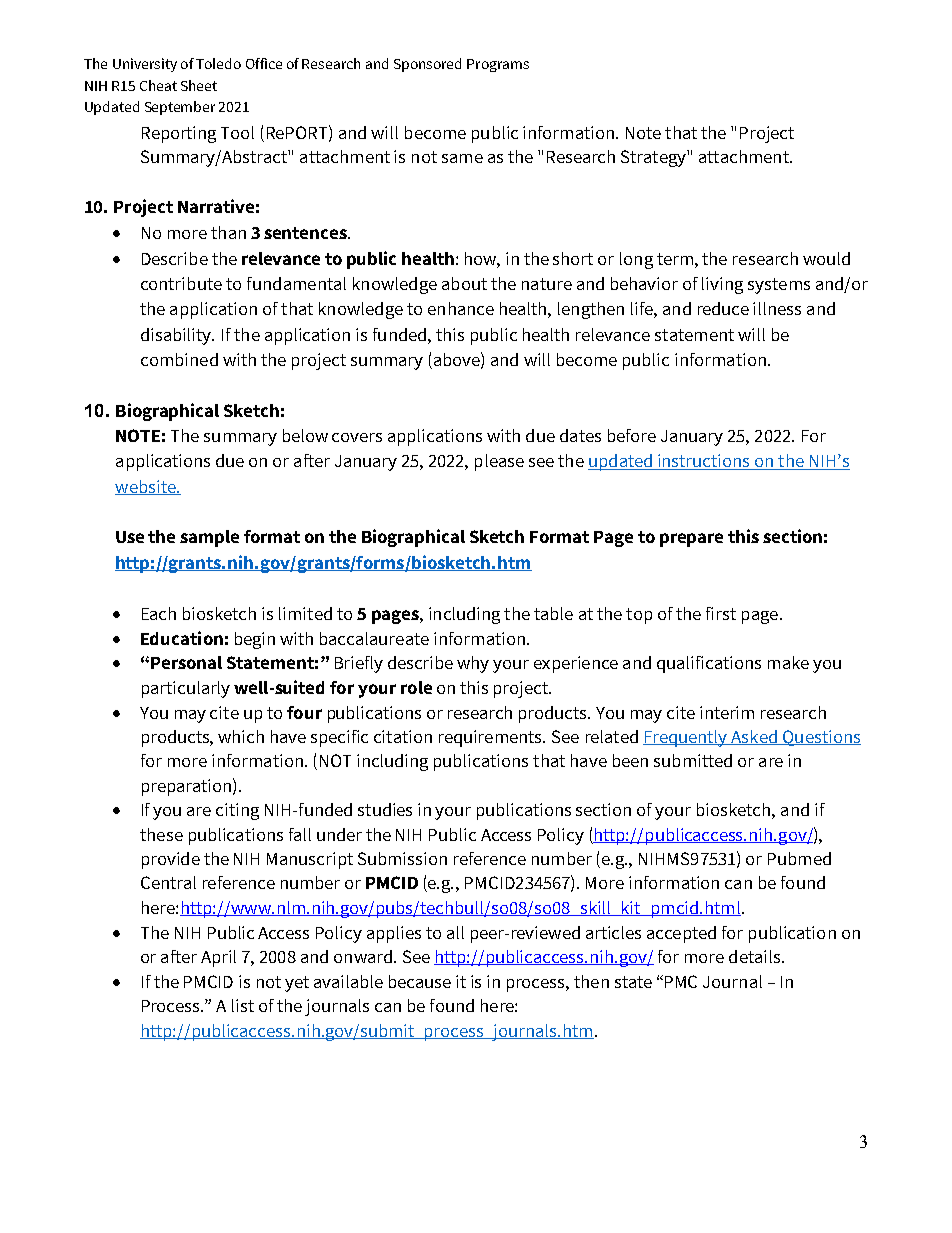  I want to click on Sheet, so click(199, 85).
